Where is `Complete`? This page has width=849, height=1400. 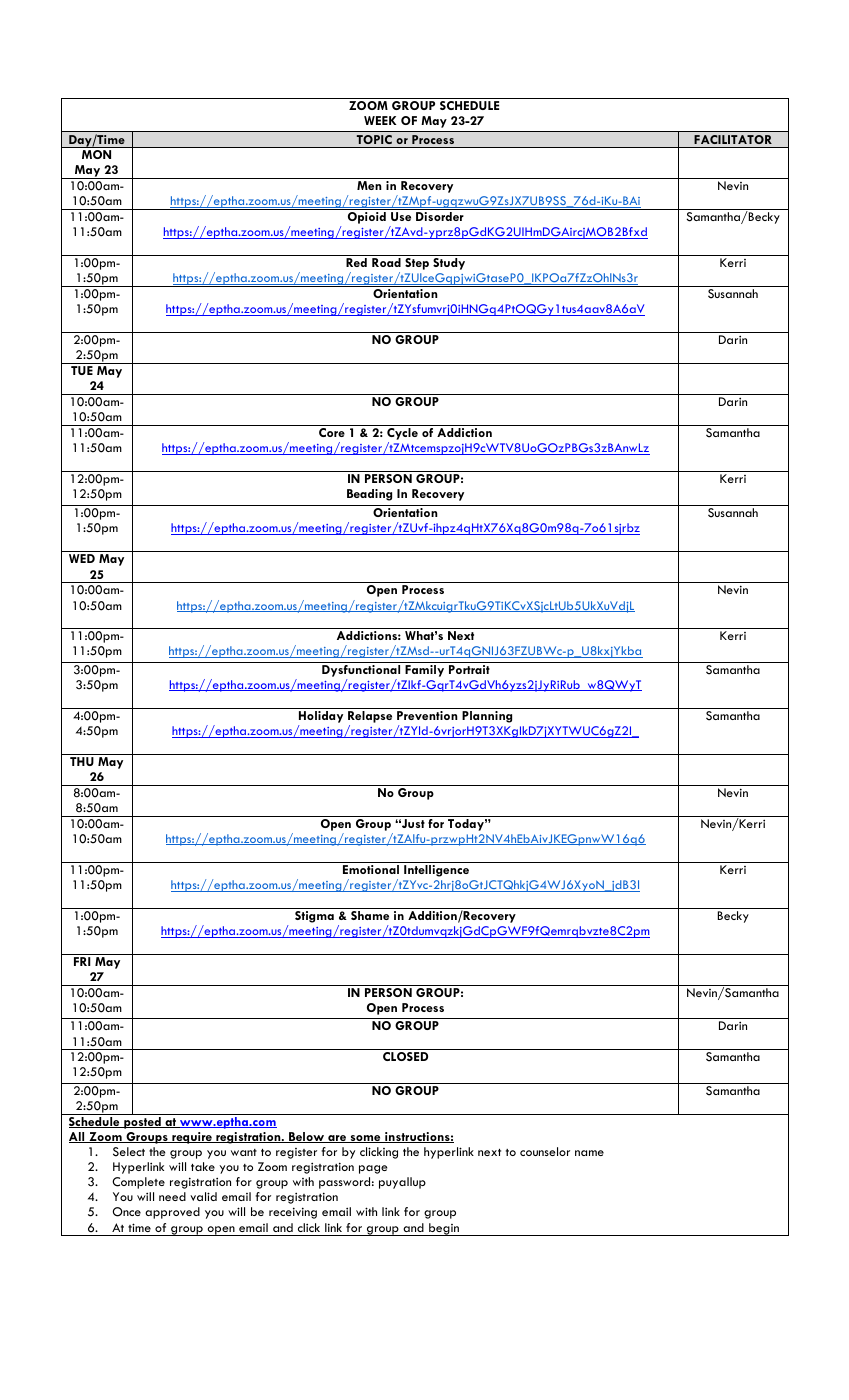
Complete is located at coordinates (138, 1183).
